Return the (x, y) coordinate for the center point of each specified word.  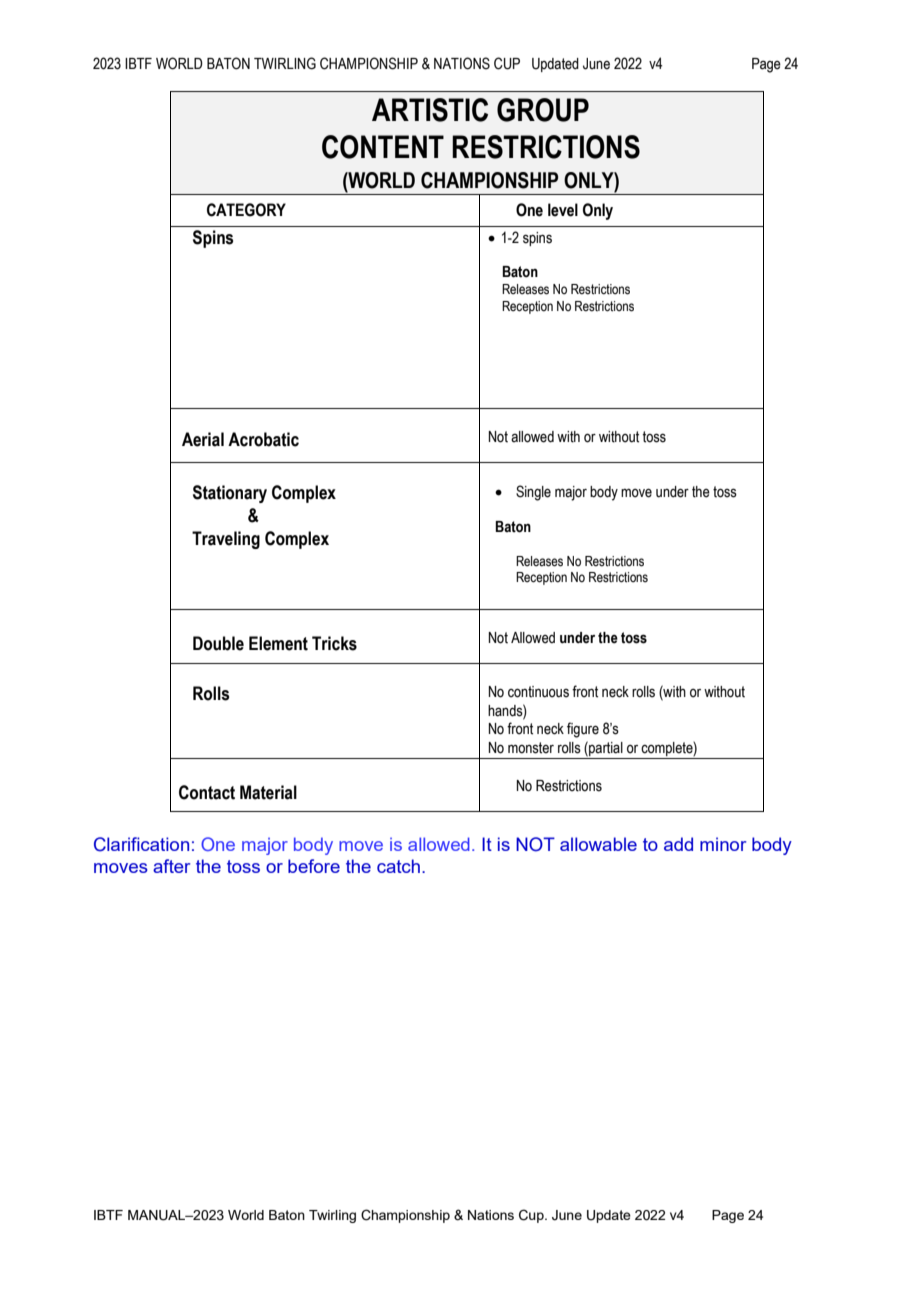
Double (218, 643)
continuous (538, 692)
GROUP (543, 110)
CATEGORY (246, 210)
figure (583, 730)
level (563, 210)
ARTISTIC (430, 110)
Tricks (334, 643)
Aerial (203, 439)
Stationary (230, 494)
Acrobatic (263, 439)
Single (533, 493)
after (171, 866)
